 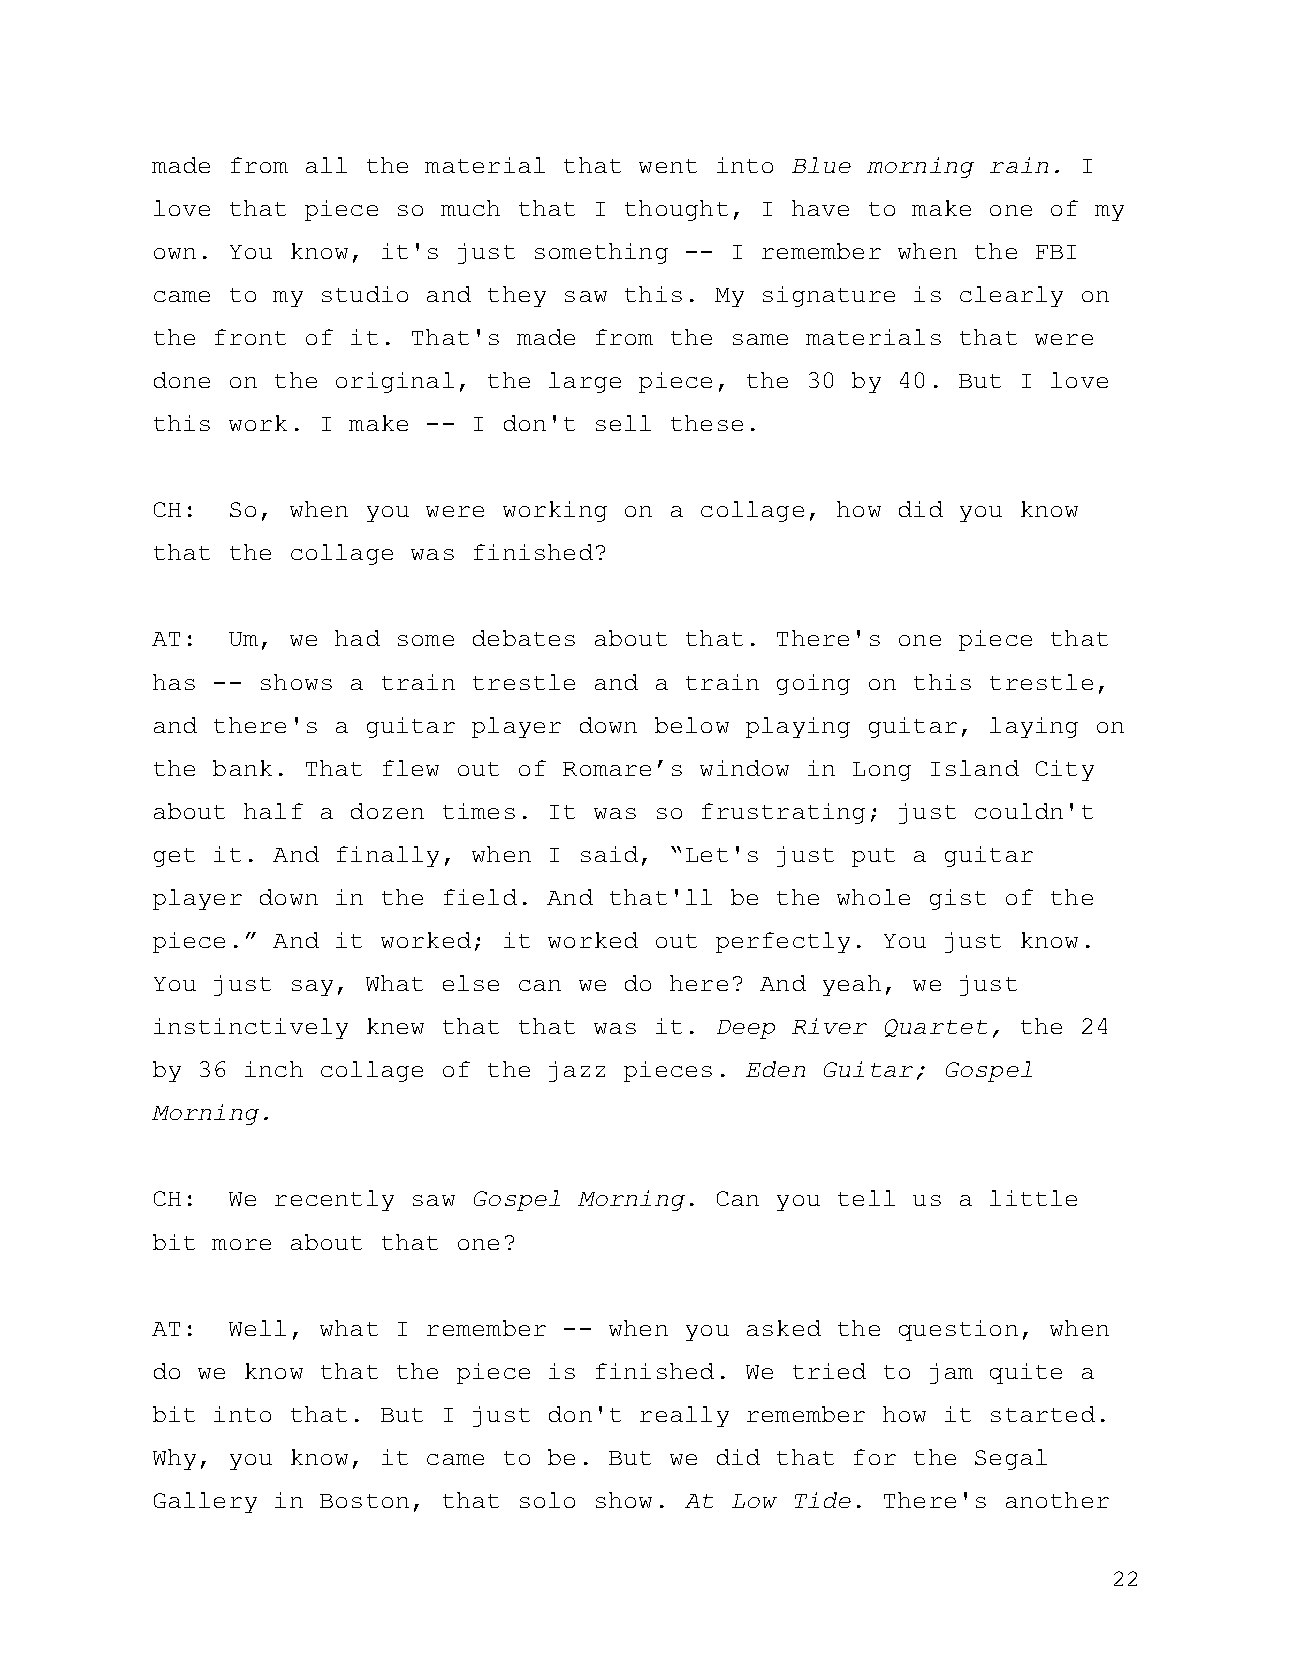 What do you see at coordinates (813, 684) in the document?
I see `going` at bounding box center [813, 684].
